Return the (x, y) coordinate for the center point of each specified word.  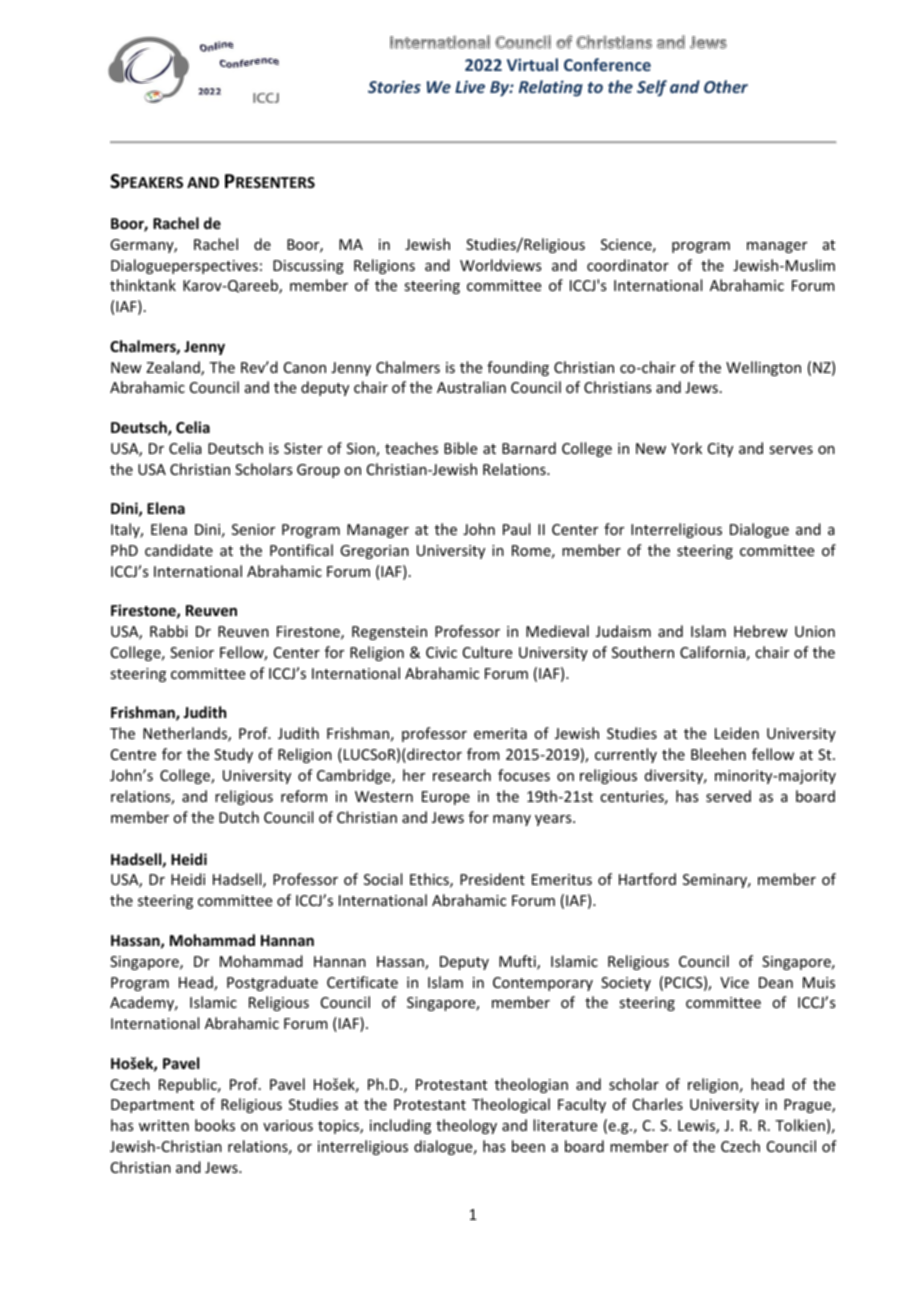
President (492, 879)
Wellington (763, 368)
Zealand (174, 368)
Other (726, 86)
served (728, 796)
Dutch (239, 817)
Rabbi (169, 631)
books (215, 1125)
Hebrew (761, 631)
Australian (471, 387)
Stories (394, 86)
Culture (487, 652)
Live (470, 86)
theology (466, 1126)
